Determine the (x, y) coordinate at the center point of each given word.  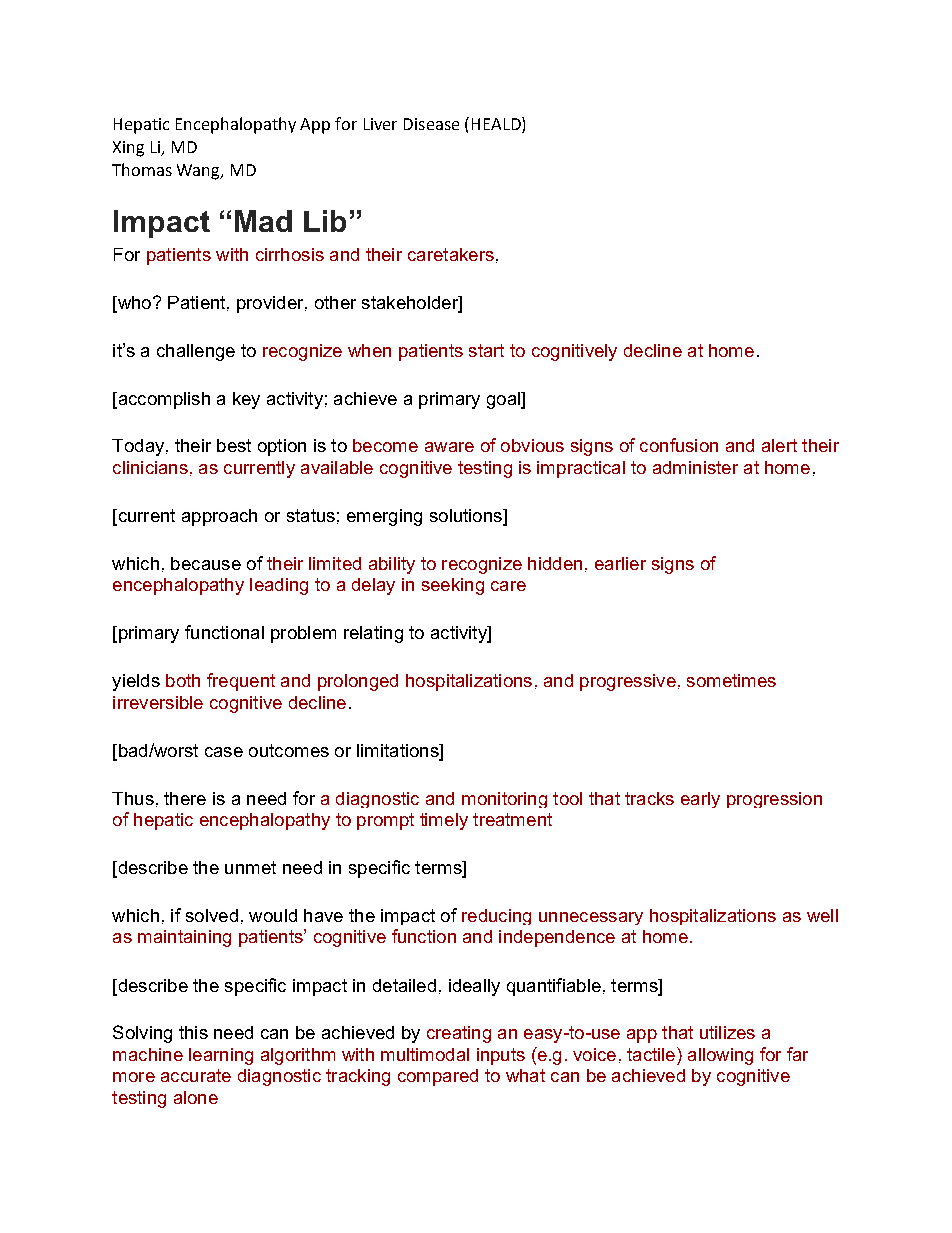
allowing (720, 1056)
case (224, 752)
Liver (380, 124)
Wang (200, 172)
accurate (196, 1075)
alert (779, 445)
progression (774, 800)
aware (449, 447)
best (234, 445)
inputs (501, 1056)
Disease (431, 124)
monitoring (504, 800)
